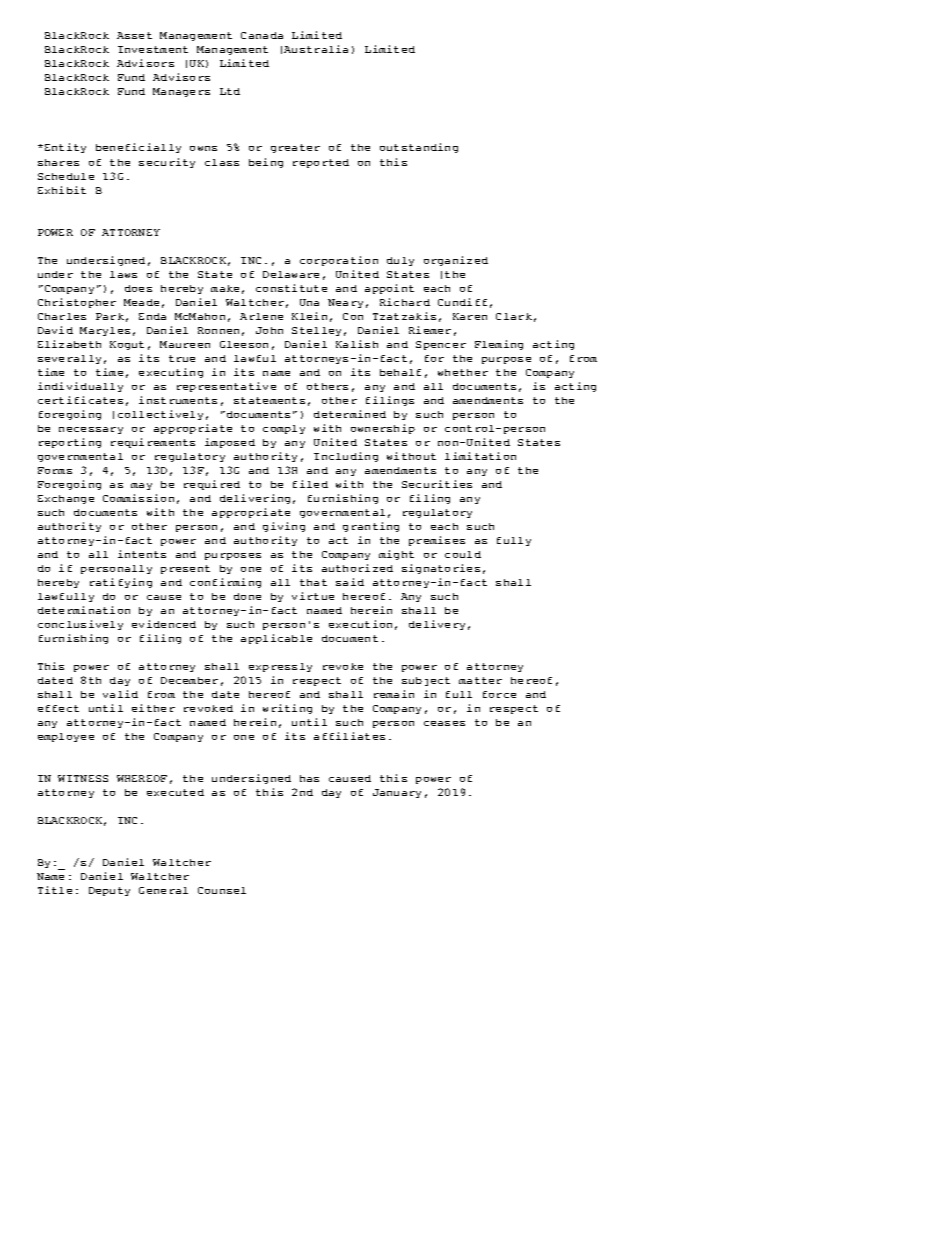 This screenshot has width=952, height=1233. Describe the element at coordinates (109, 891) in the screenshot. I see `Deputy` at that location.
